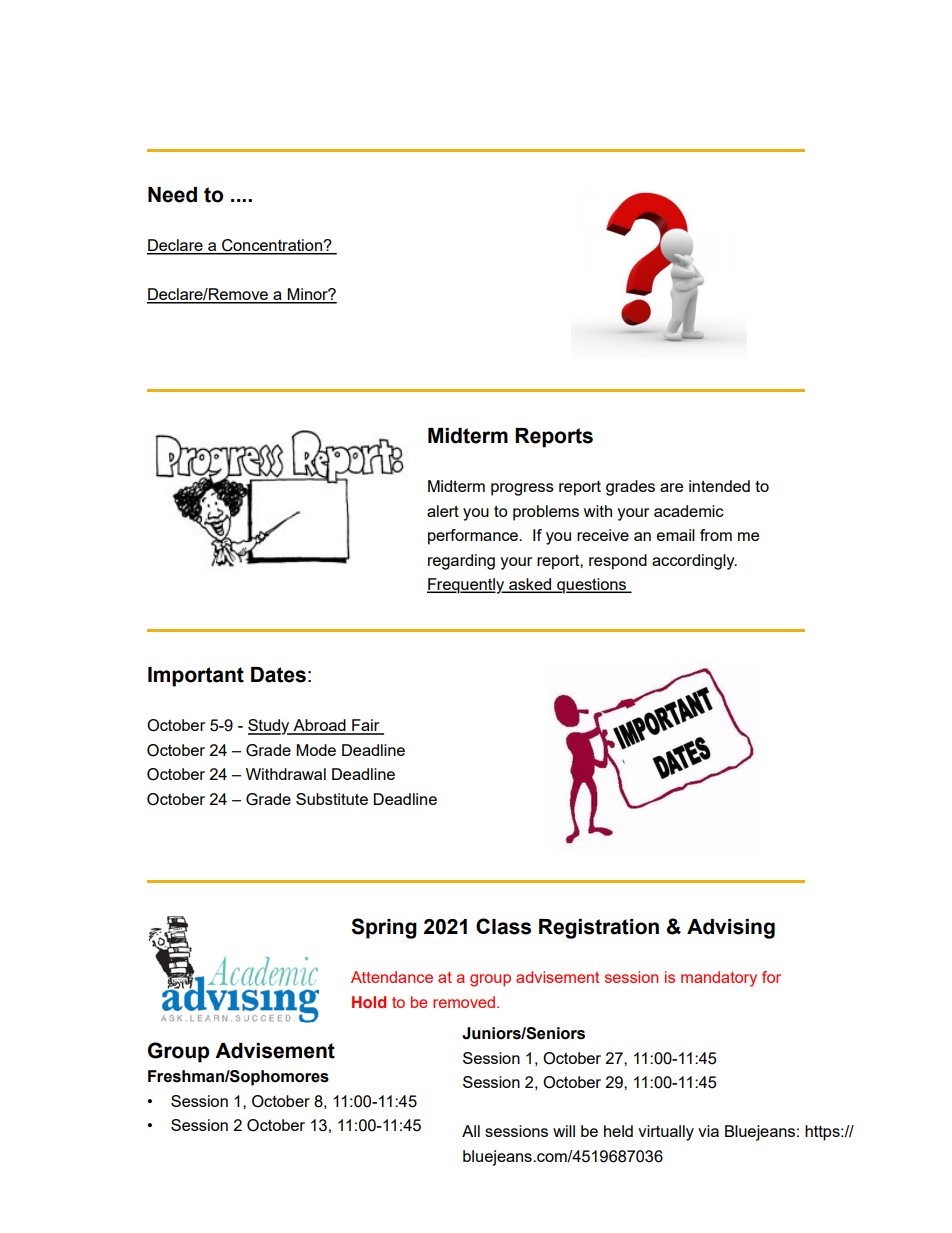  Describe the element at coordinates (272, 246) in the document. I see `Concentration` at that location.
